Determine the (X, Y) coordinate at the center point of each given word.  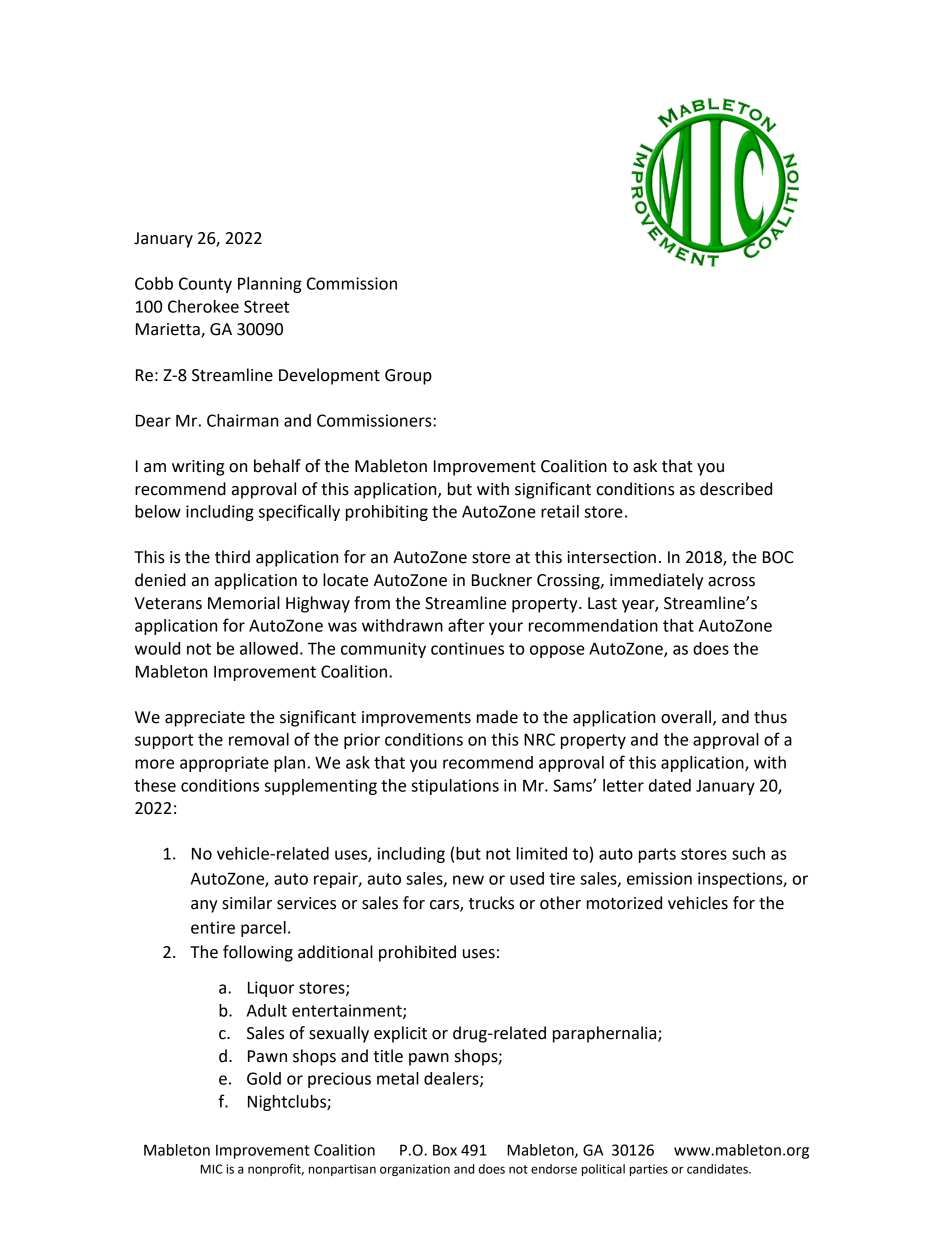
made (497, 717)
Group (408, 377)
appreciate (205, 719)
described (736, 489)
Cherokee (203, 306)
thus (770, 717)
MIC (212, 1169)
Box (445, 1150)
